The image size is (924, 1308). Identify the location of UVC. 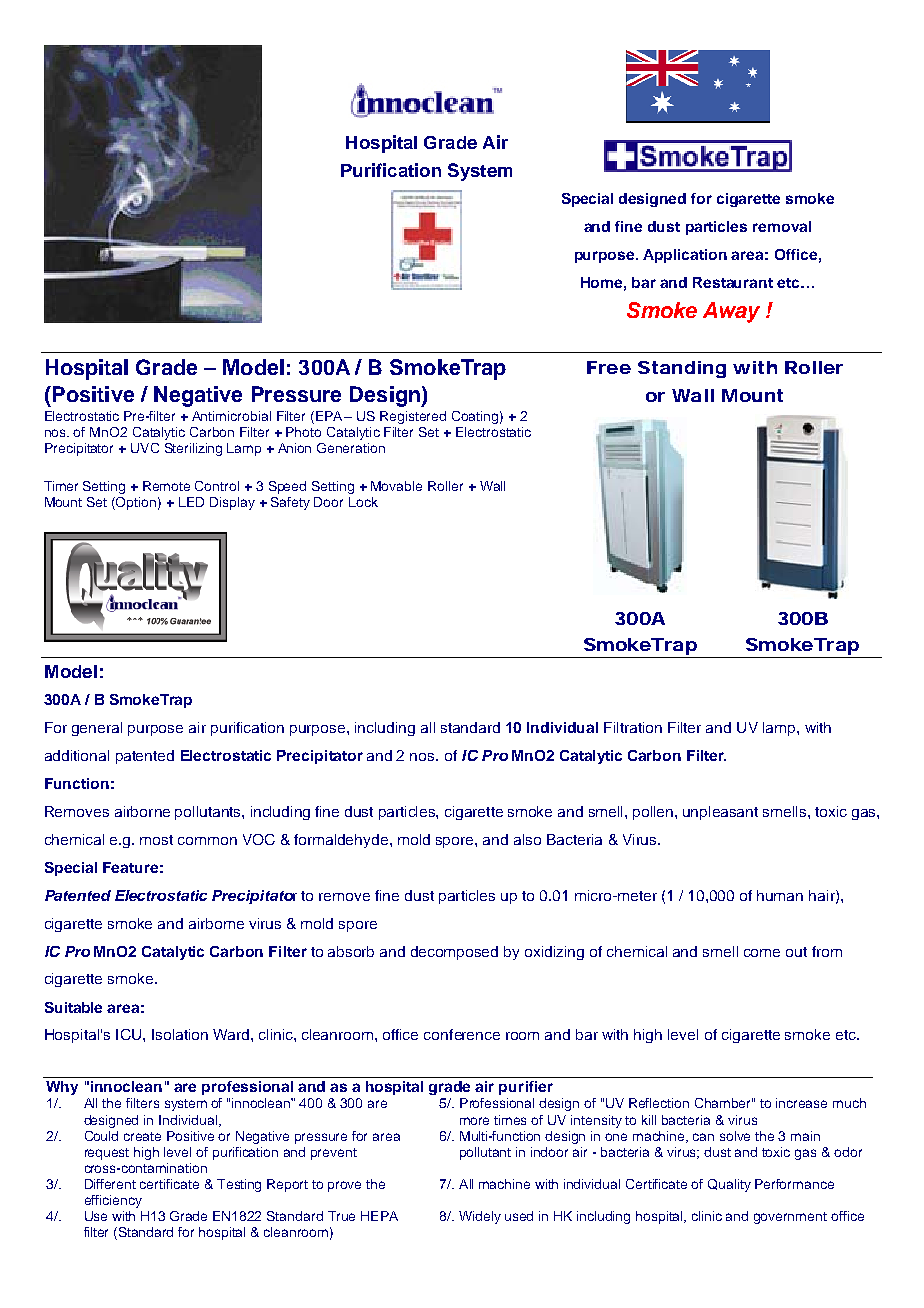
(145, 448).
